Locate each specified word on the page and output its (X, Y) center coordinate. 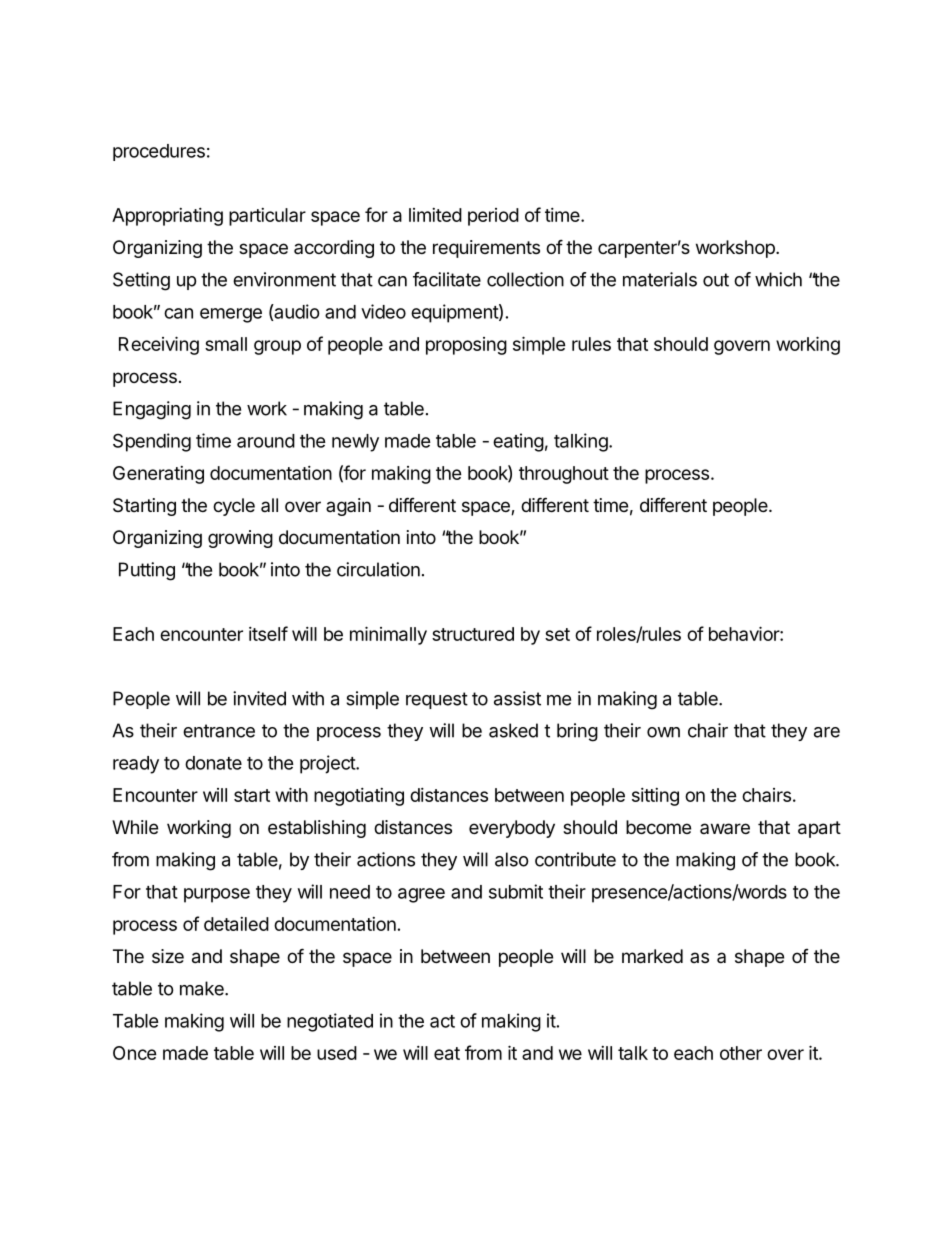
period (493, 217)
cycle (234, 507)
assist (517, 698)
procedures (159, 152)
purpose (217, 895)
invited (259, 698)
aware (725, 828)
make (203, 988)
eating (518, 442)
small (226, 344)
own (663, 732)
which (778, 279)
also (512, 859)
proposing (466, 346)
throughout (564, 475)
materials (660, 279)
